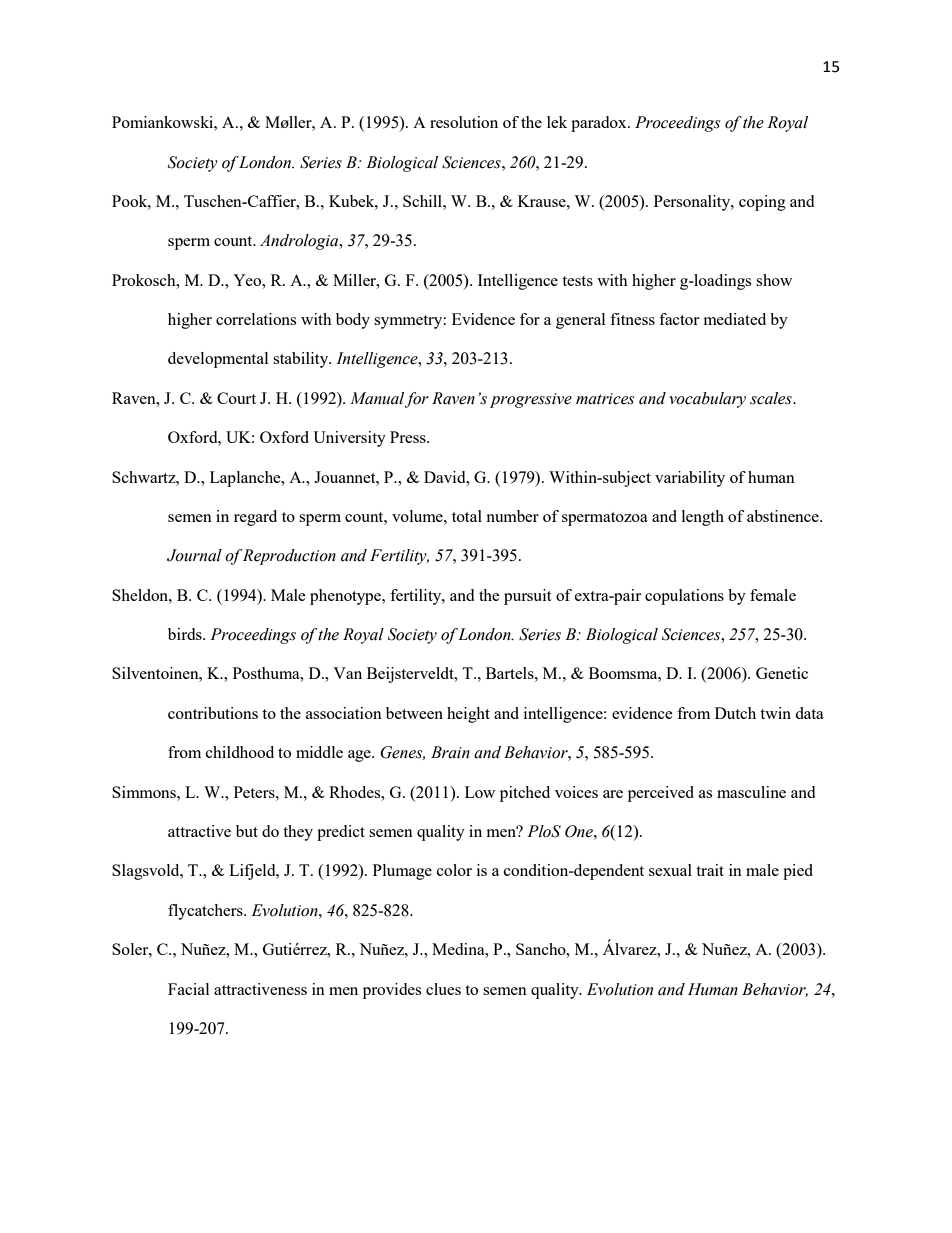 This page has height=1233, width=952. What do you see at coordinates (194, 555) in the page?
I see `Journal` at bounding box center [194, 555].
